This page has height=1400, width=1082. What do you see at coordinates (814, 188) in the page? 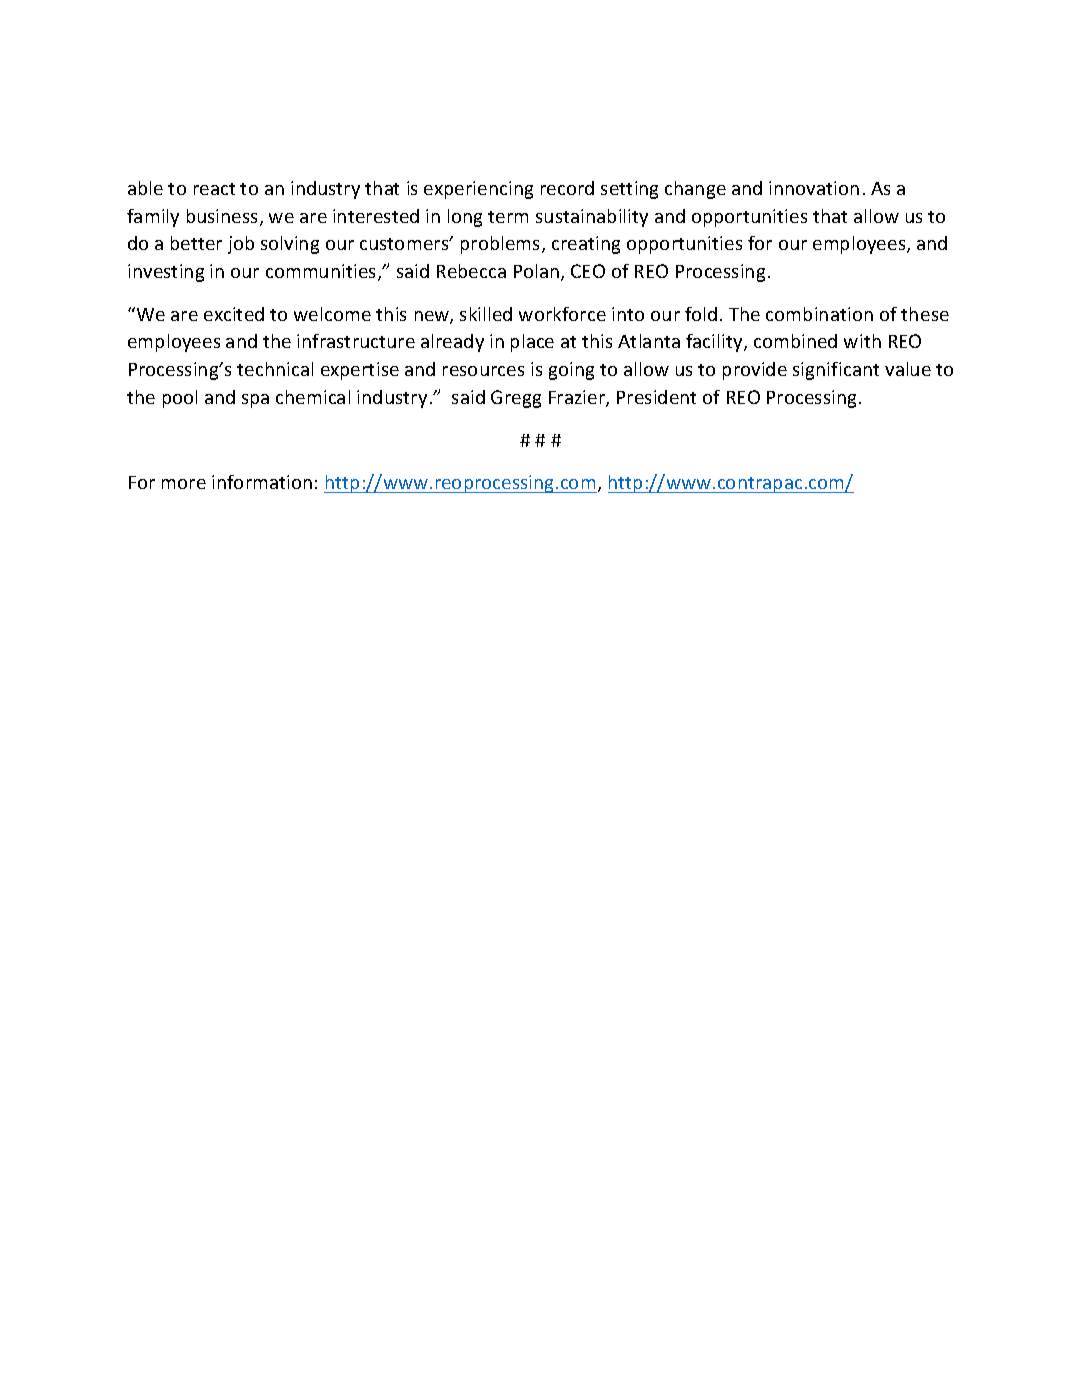
I see `innovation` at bounding box center [814, 188].
